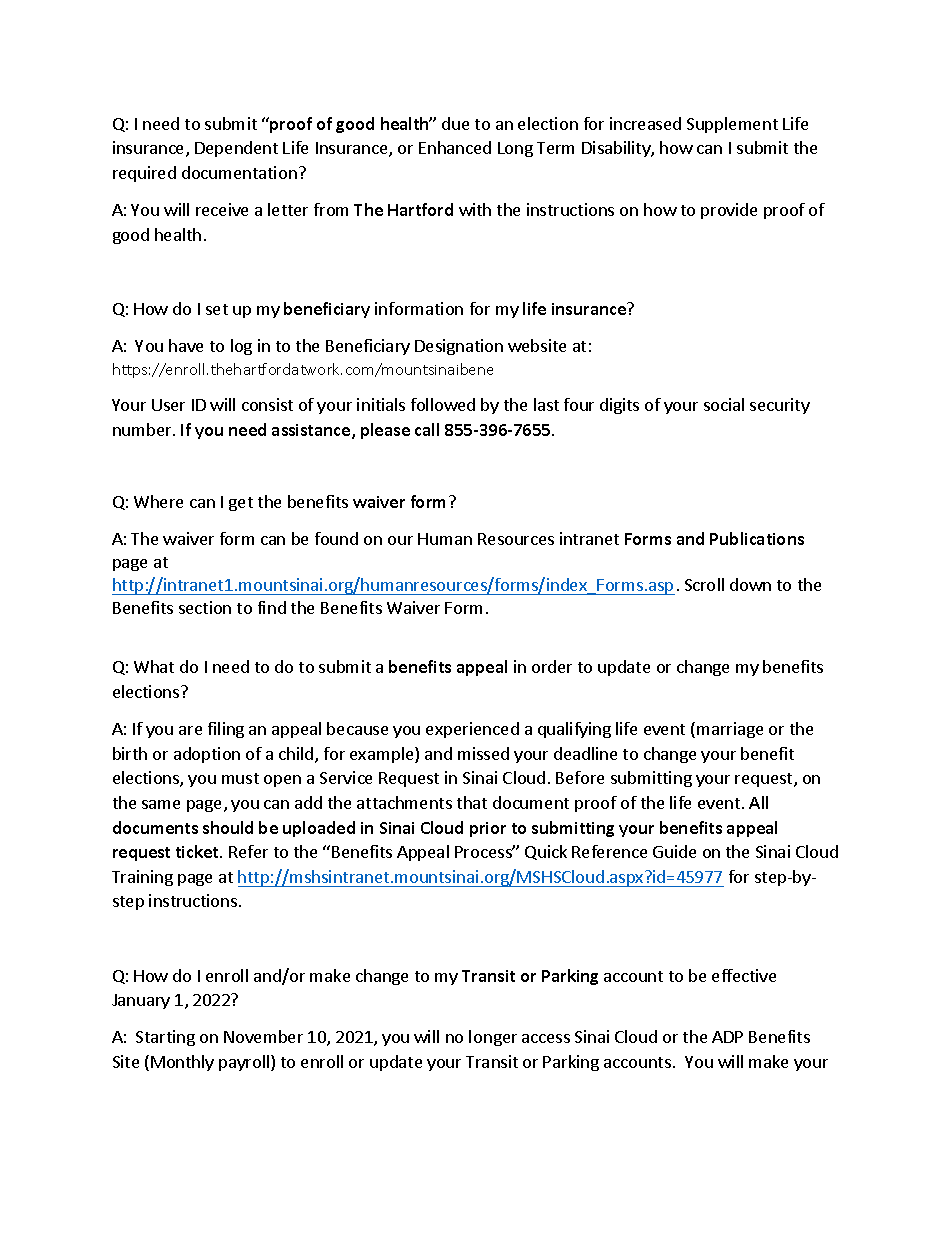 Image resolution: width=952 pixels, height=1233 pixels. What do you see at coordinates (217, 309) in the screenshot?
I see `set` at bounding box center [217, 309].
